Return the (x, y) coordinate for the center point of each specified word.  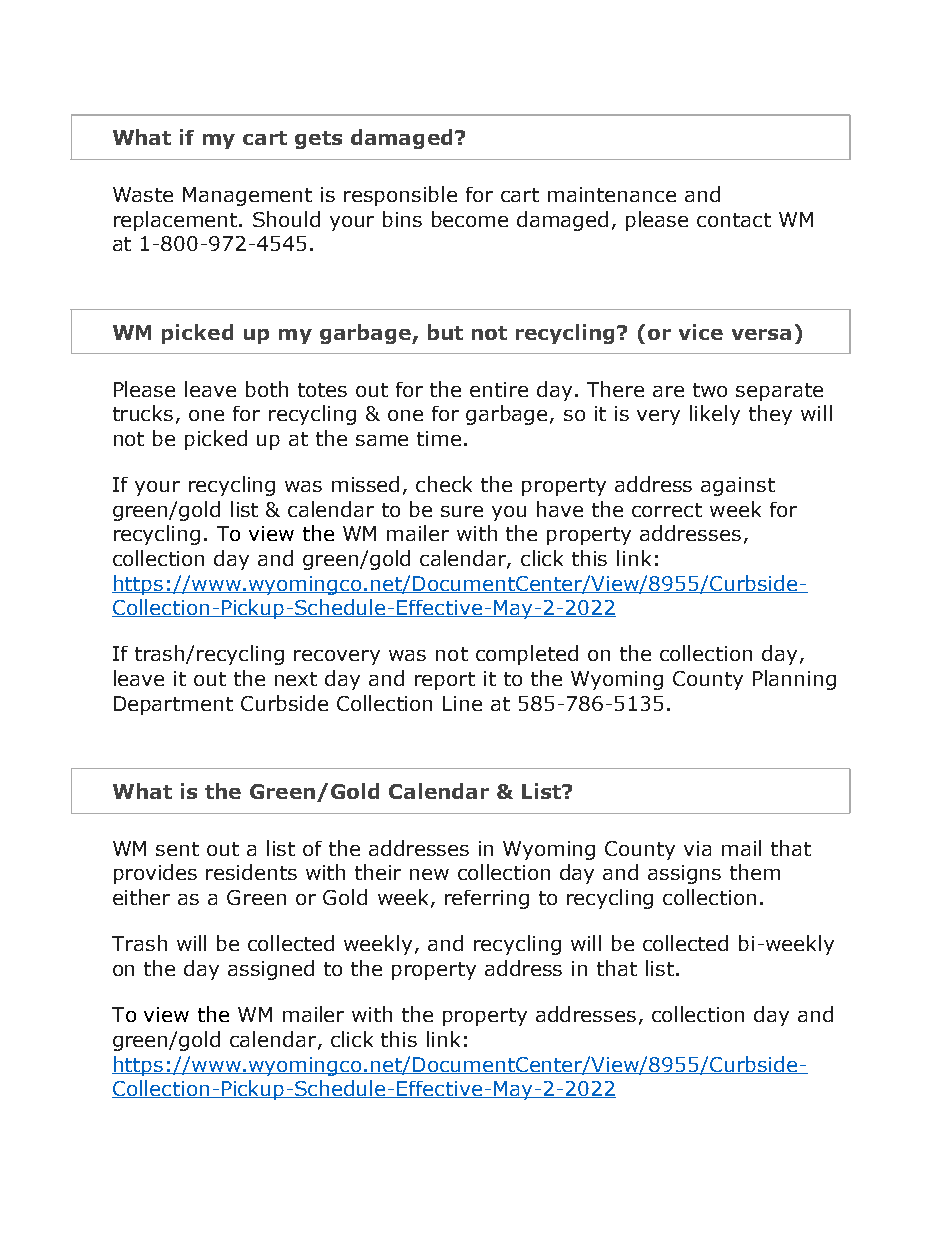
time (439, 438)
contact (734, 220)
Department (173, 705)
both (267, 389)
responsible (400, 196)
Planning (794, 680)
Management (247, 196)
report (445, 681)
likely (715, 415)
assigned (271, 970)
